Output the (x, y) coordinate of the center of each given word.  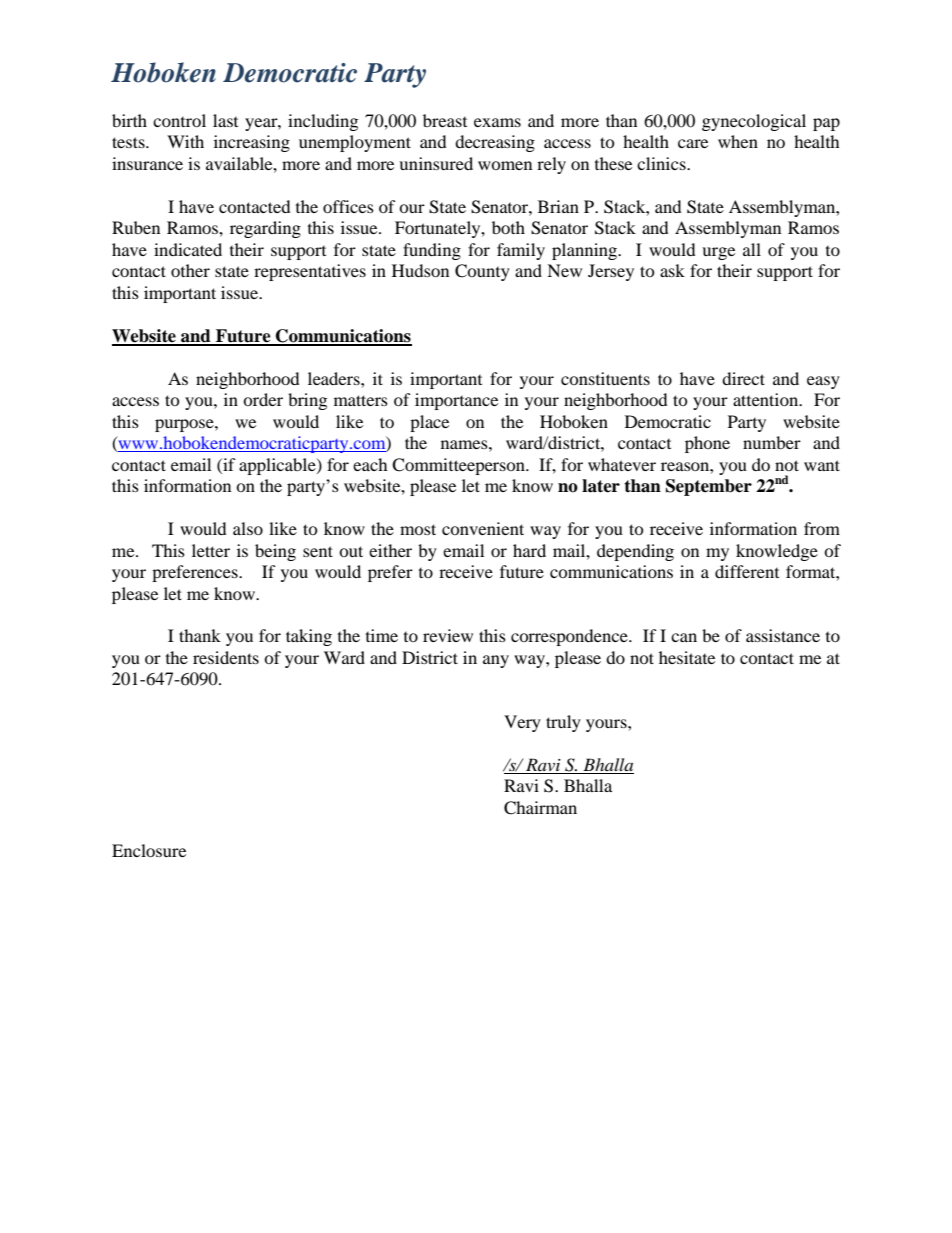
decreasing (495, 143)
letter (211, 550)
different (747, 571)
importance (456, 401)
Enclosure (149, 850)
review (448, 635)
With (185, 141)
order (263, 399)
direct (743, 378)
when (738, 141)
